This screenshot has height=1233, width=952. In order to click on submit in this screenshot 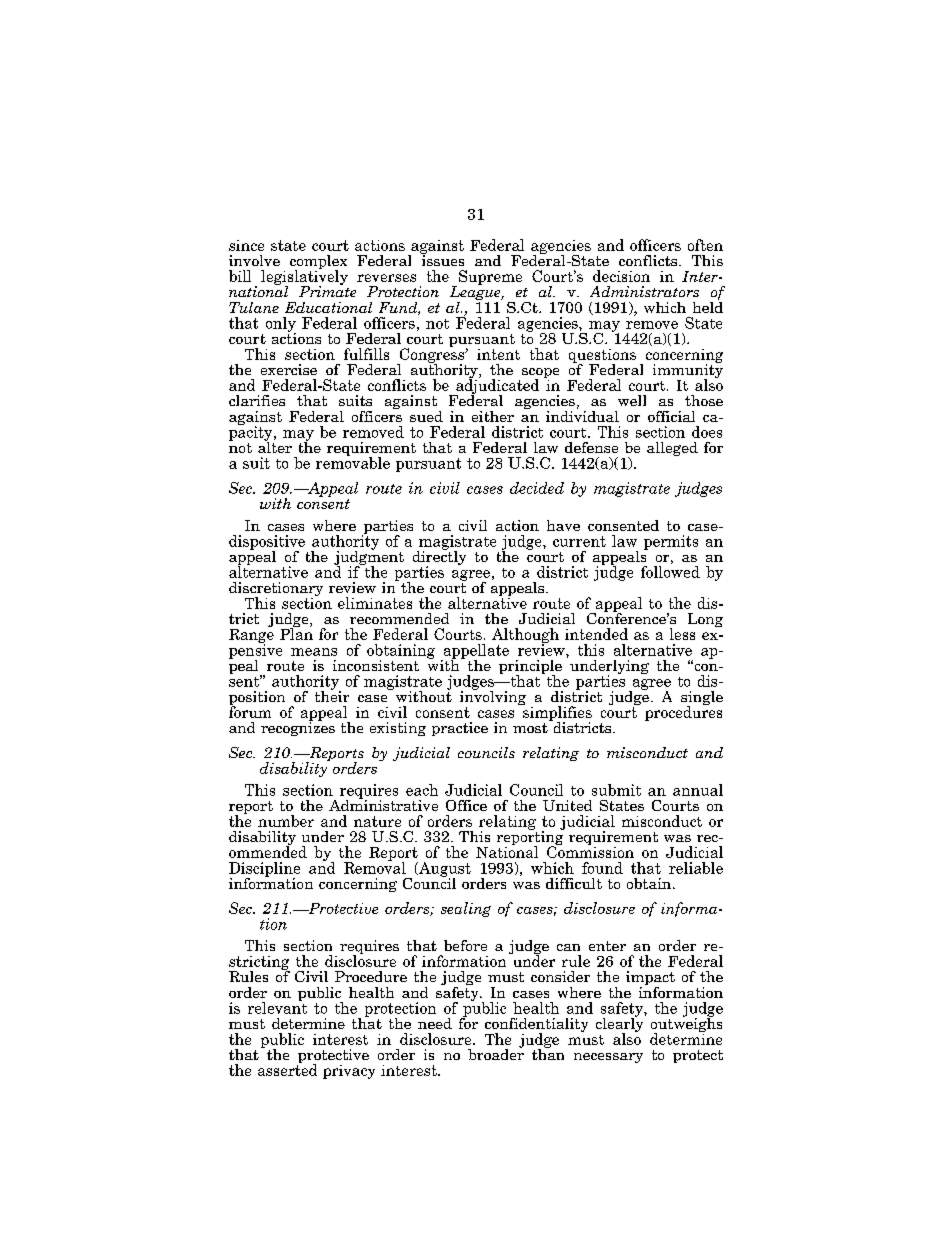, I will do `click(616, 790)`.
